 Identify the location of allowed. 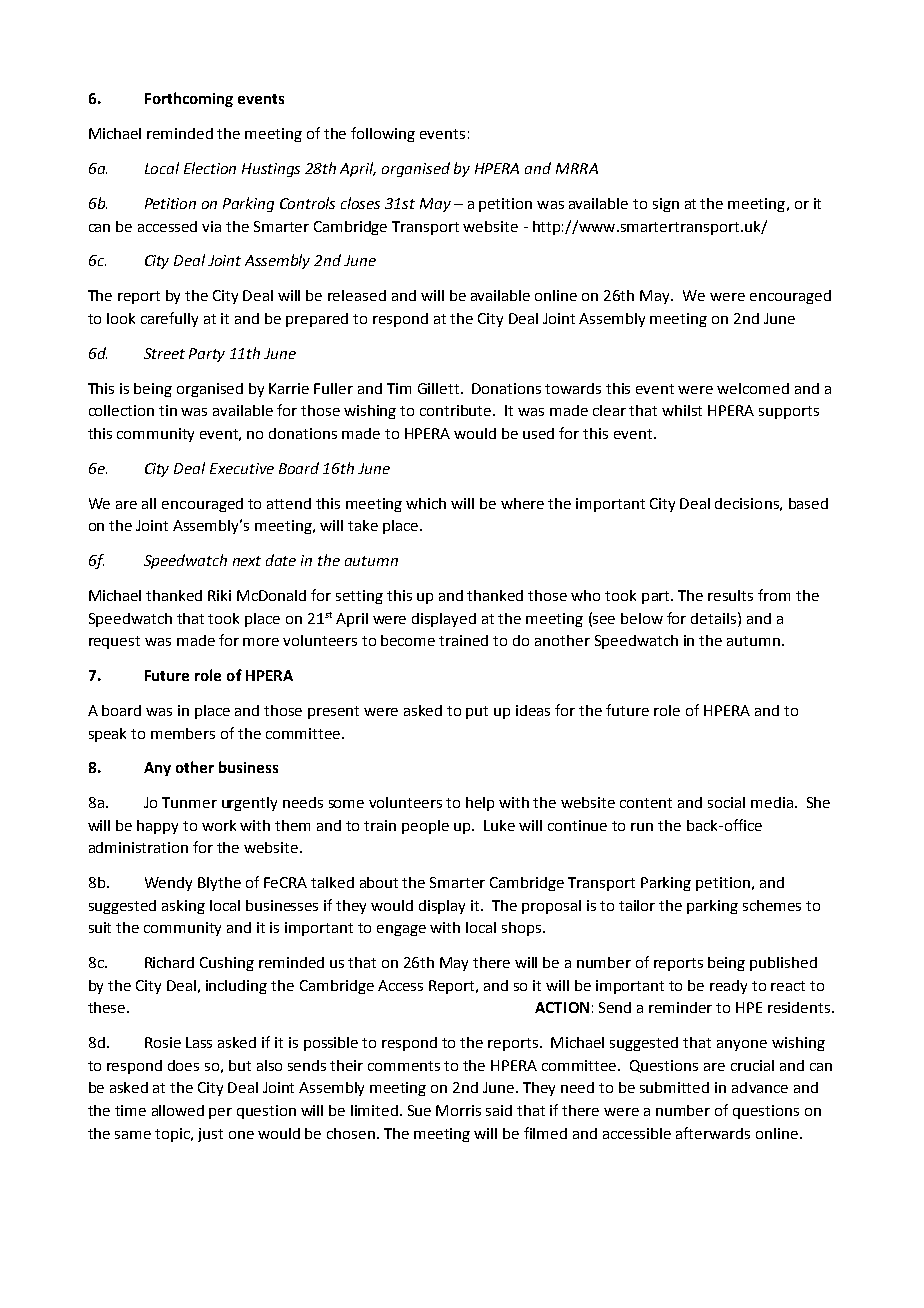
(178, 1110).
